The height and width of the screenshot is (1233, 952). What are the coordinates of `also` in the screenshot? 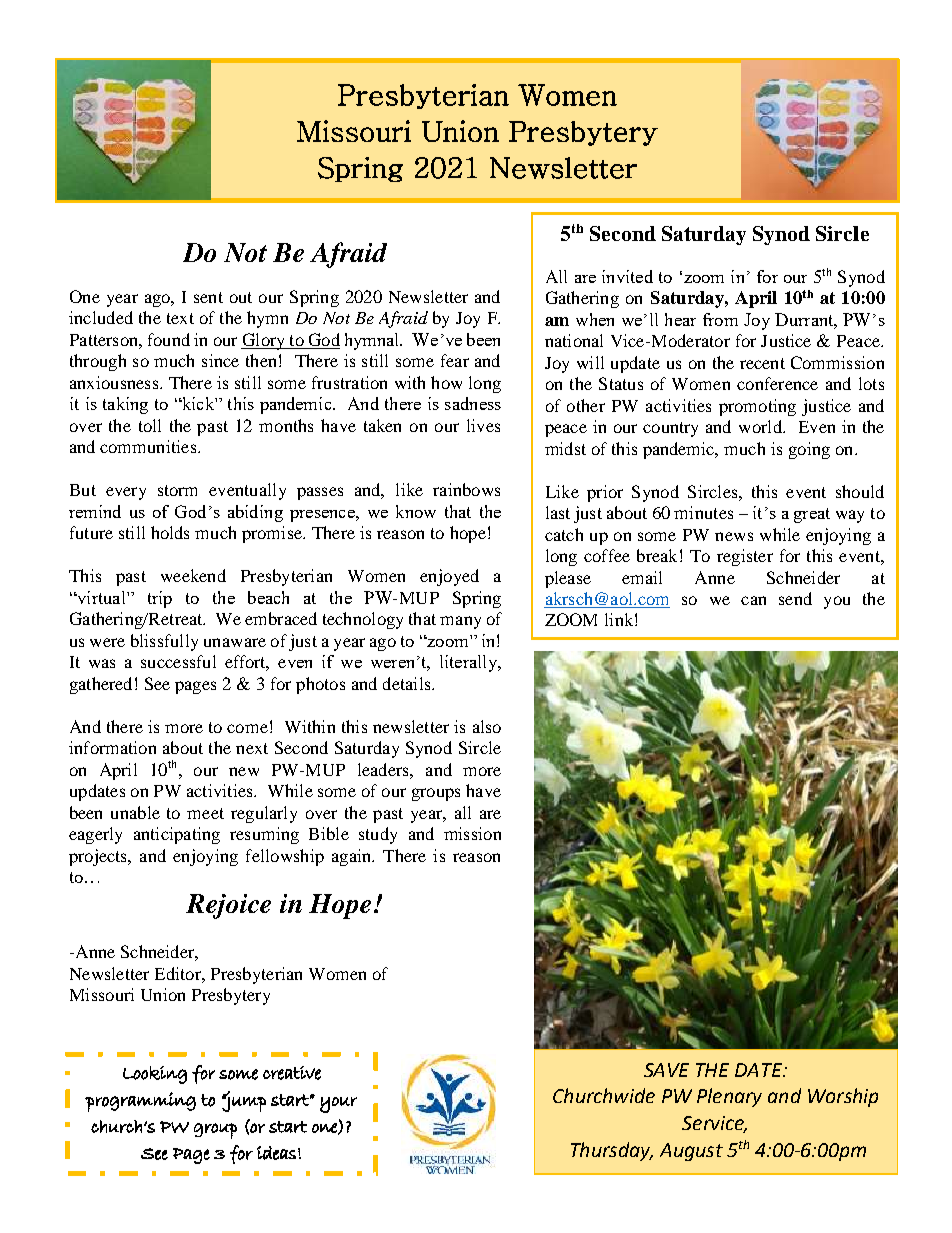 It's located at (487, 726).
